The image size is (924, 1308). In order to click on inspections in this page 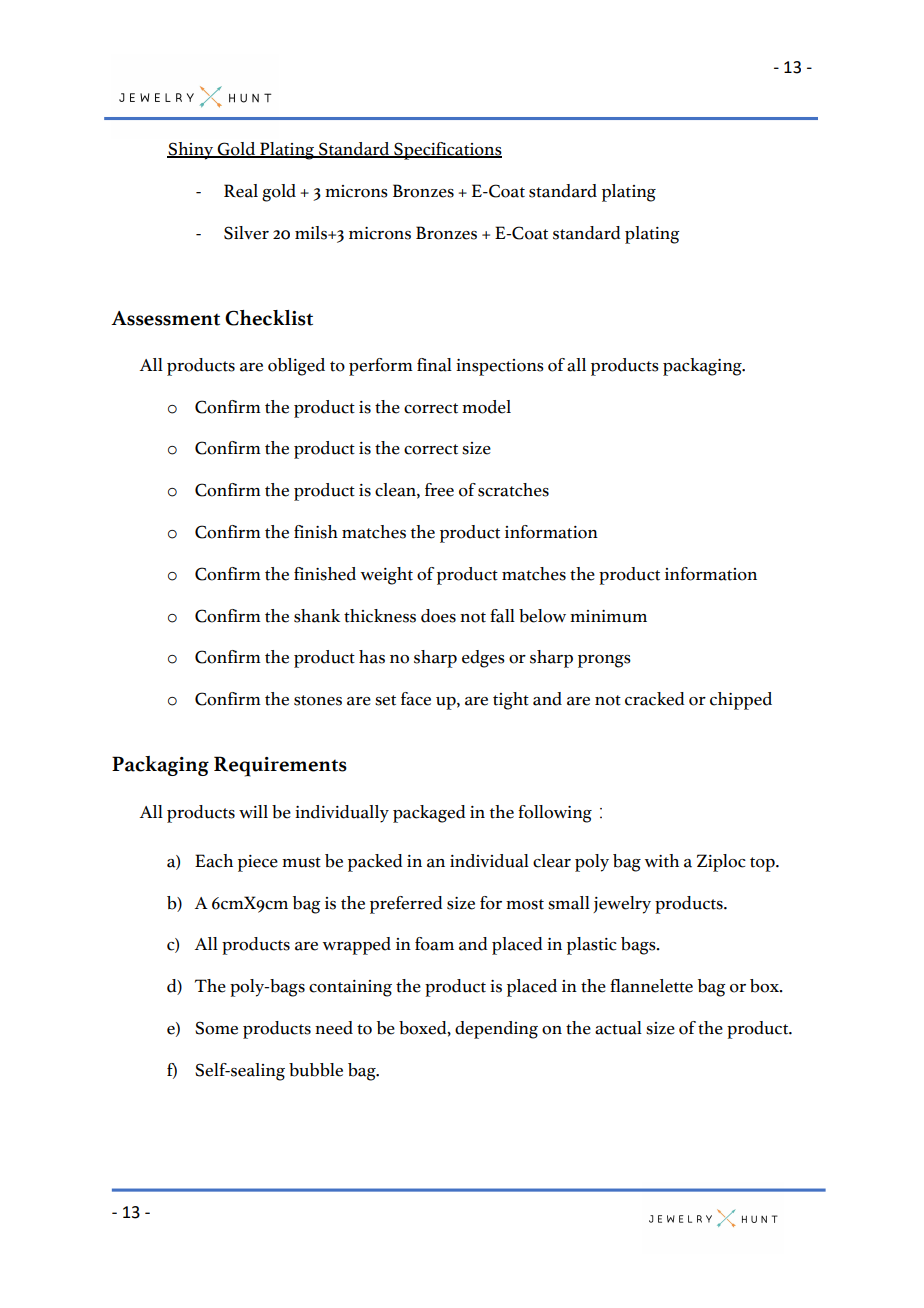, I will do `click(500, 367)`.
